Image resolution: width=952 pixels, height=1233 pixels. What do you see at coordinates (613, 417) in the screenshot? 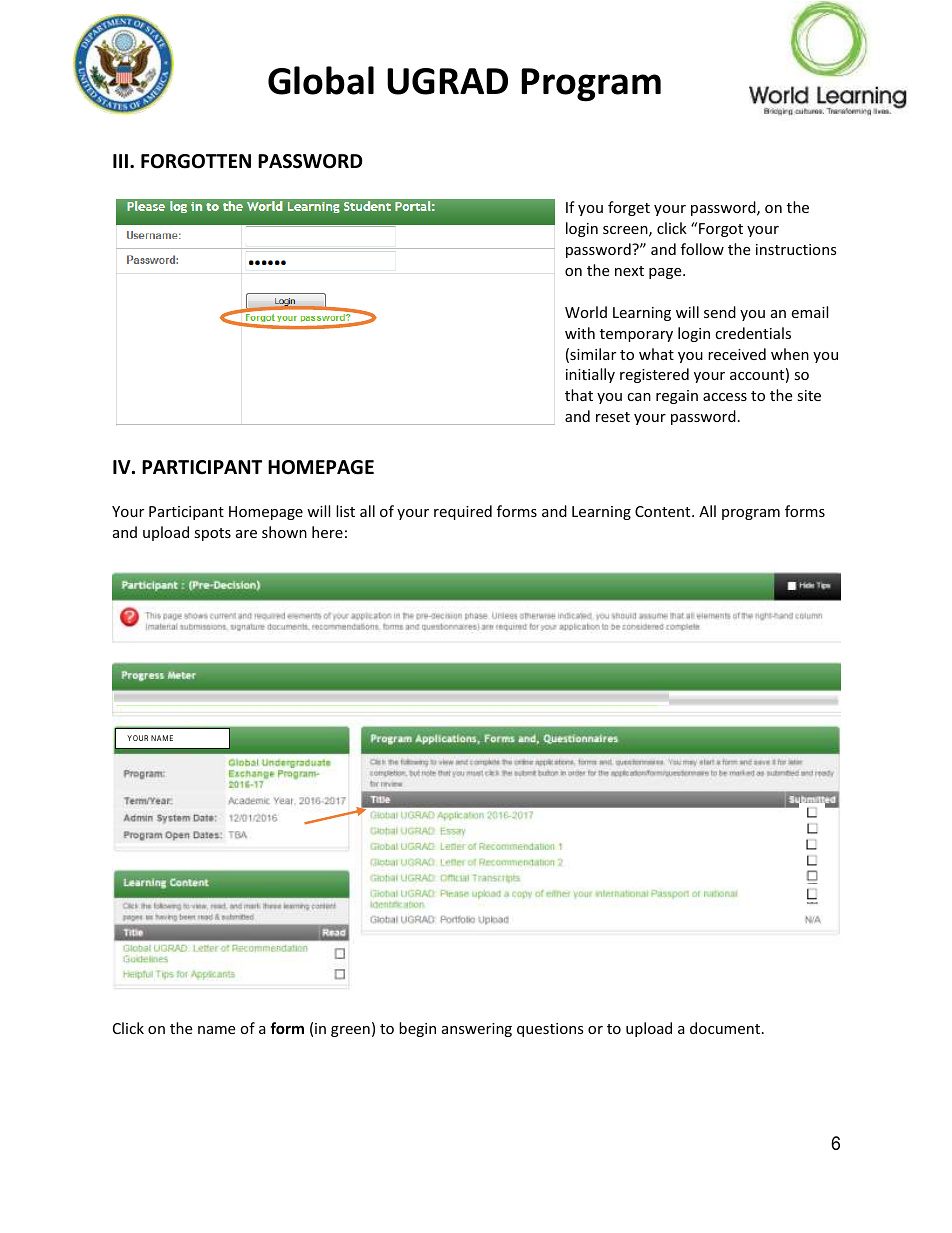
I see `reset` at bounding box center [613, 417].
